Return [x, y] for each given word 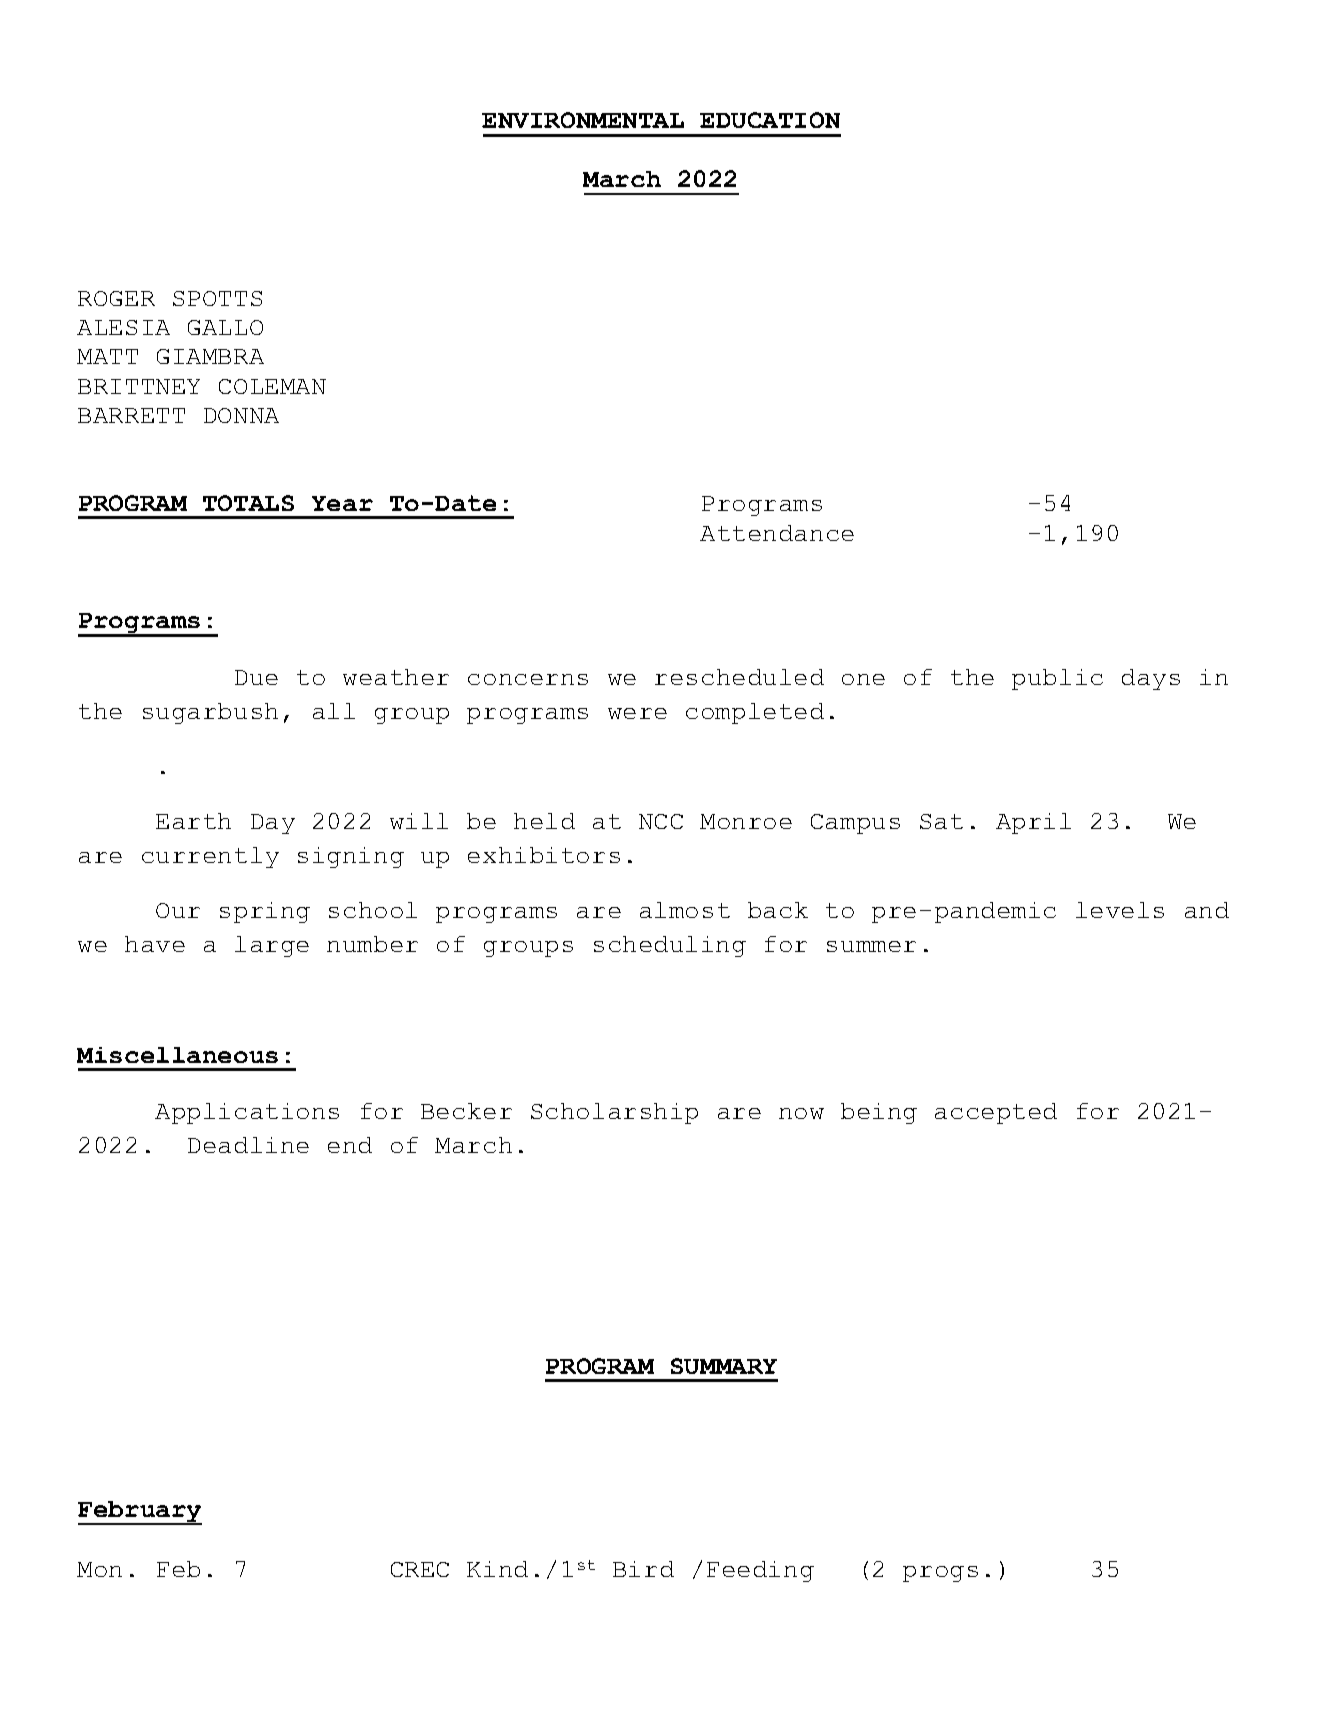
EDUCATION [770, 120]
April [1033, 823]
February [140, 1513]
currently [210, 857]
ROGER [116, 298]
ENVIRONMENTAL [583, 120]
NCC [661, 821]
